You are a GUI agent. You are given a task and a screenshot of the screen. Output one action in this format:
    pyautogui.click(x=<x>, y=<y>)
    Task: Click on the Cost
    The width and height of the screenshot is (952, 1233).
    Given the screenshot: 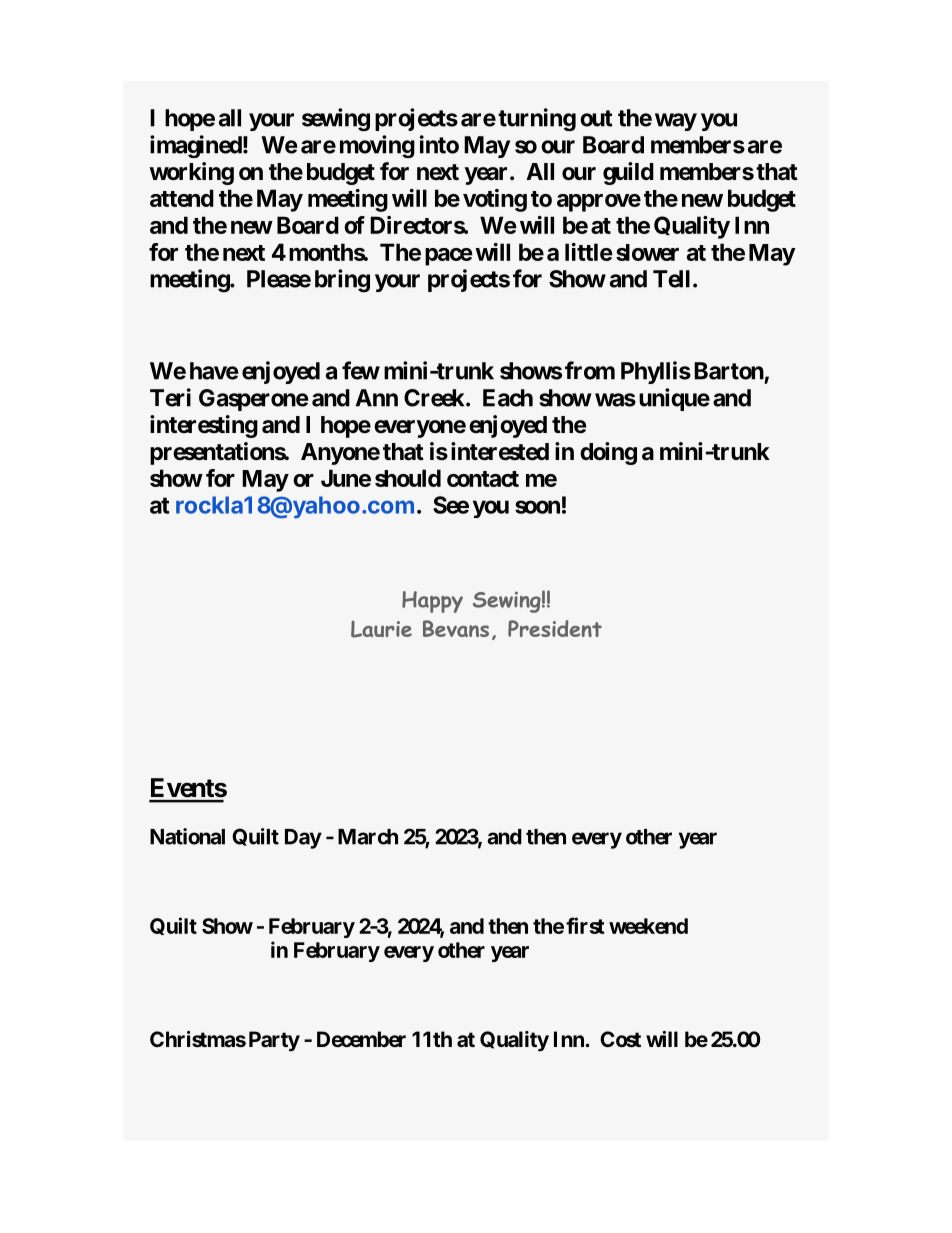 What is the action you would take?
    pyautogui.click(x=620, y=1039)
